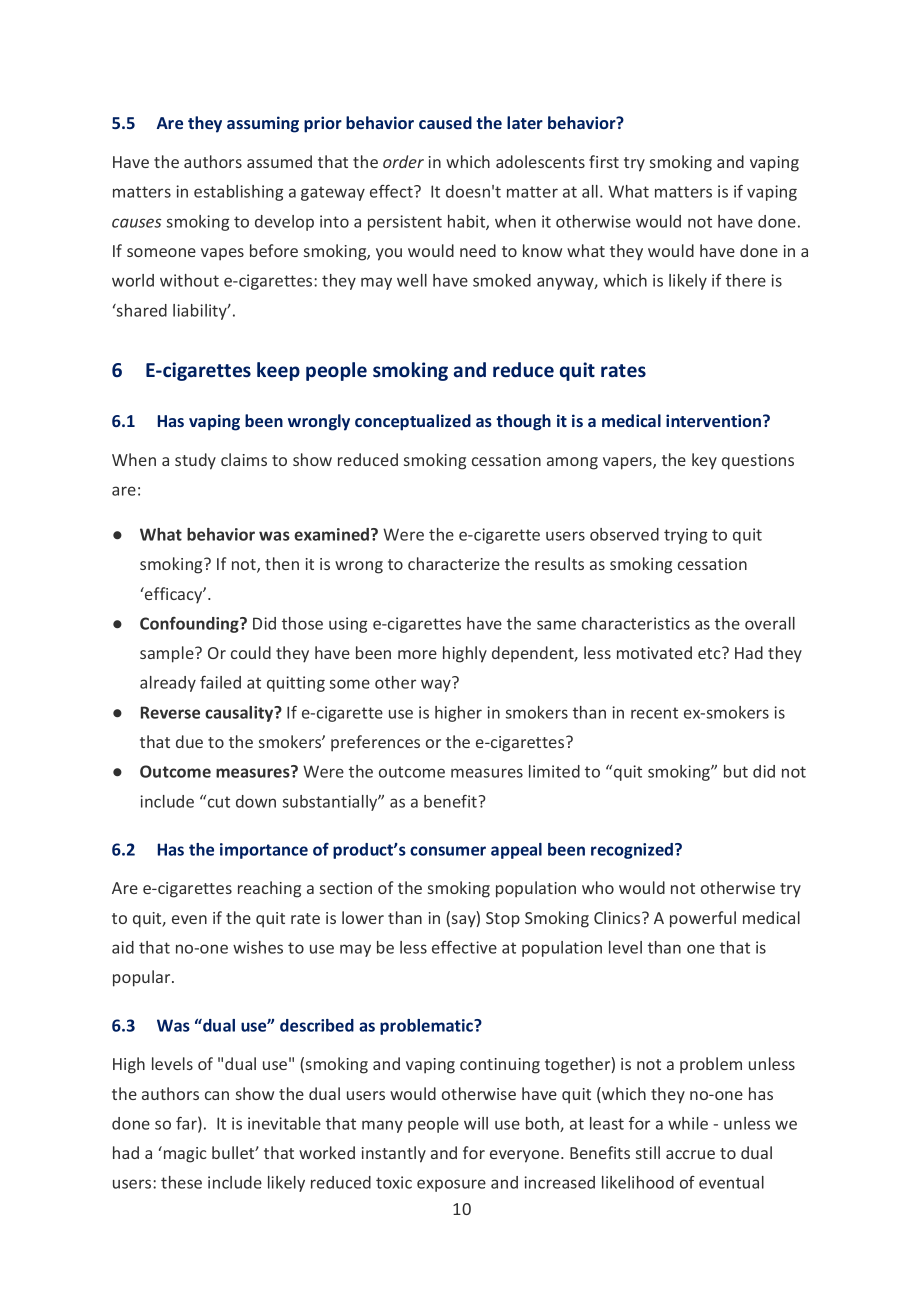 The height and width of the screenshot is (1309, 924). What do you see at coordinates (184, 1154) in the screenshot?
I see `magic` at bounding box center [184, 1154].
